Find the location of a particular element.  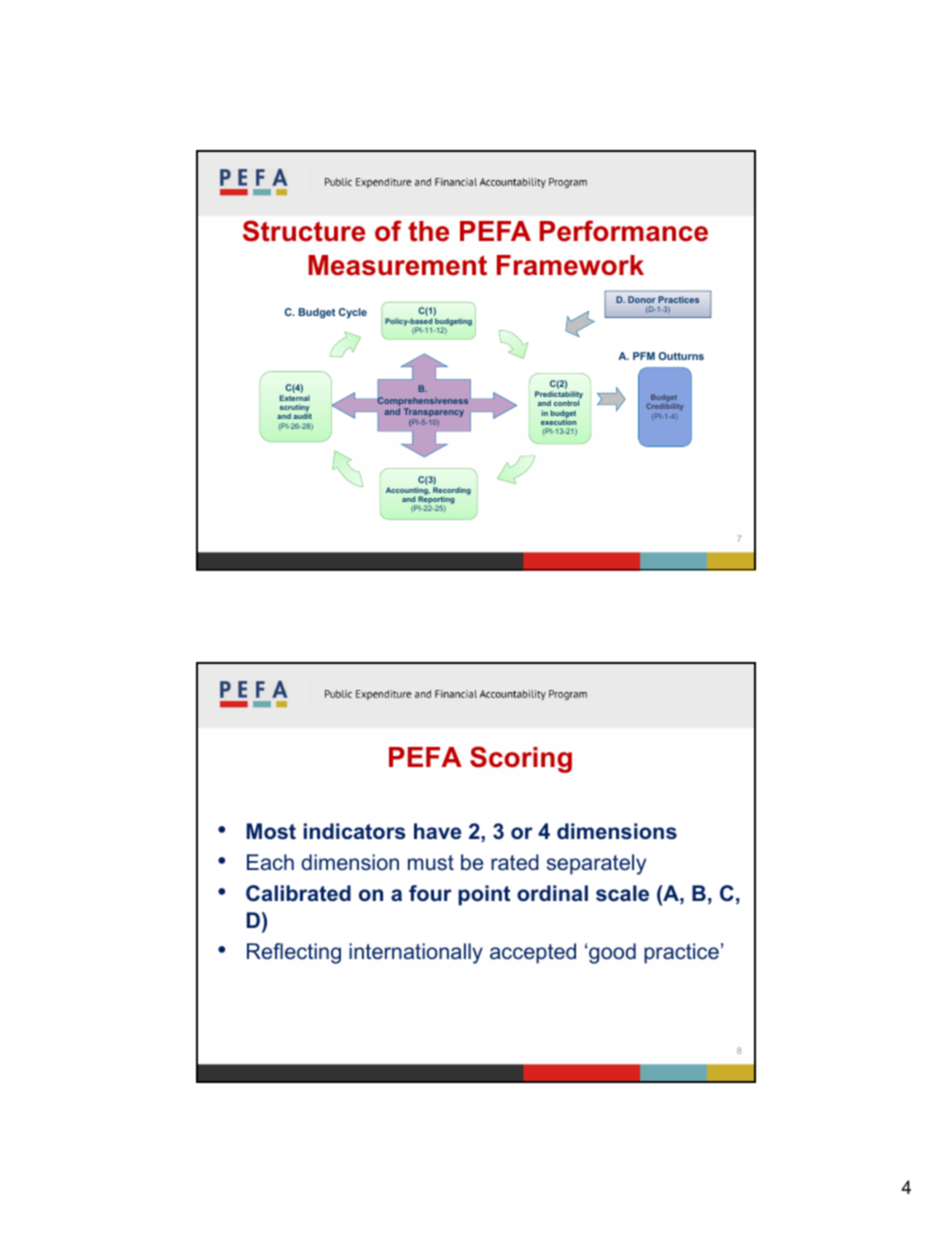

good is located at coordinates (612, 953).
